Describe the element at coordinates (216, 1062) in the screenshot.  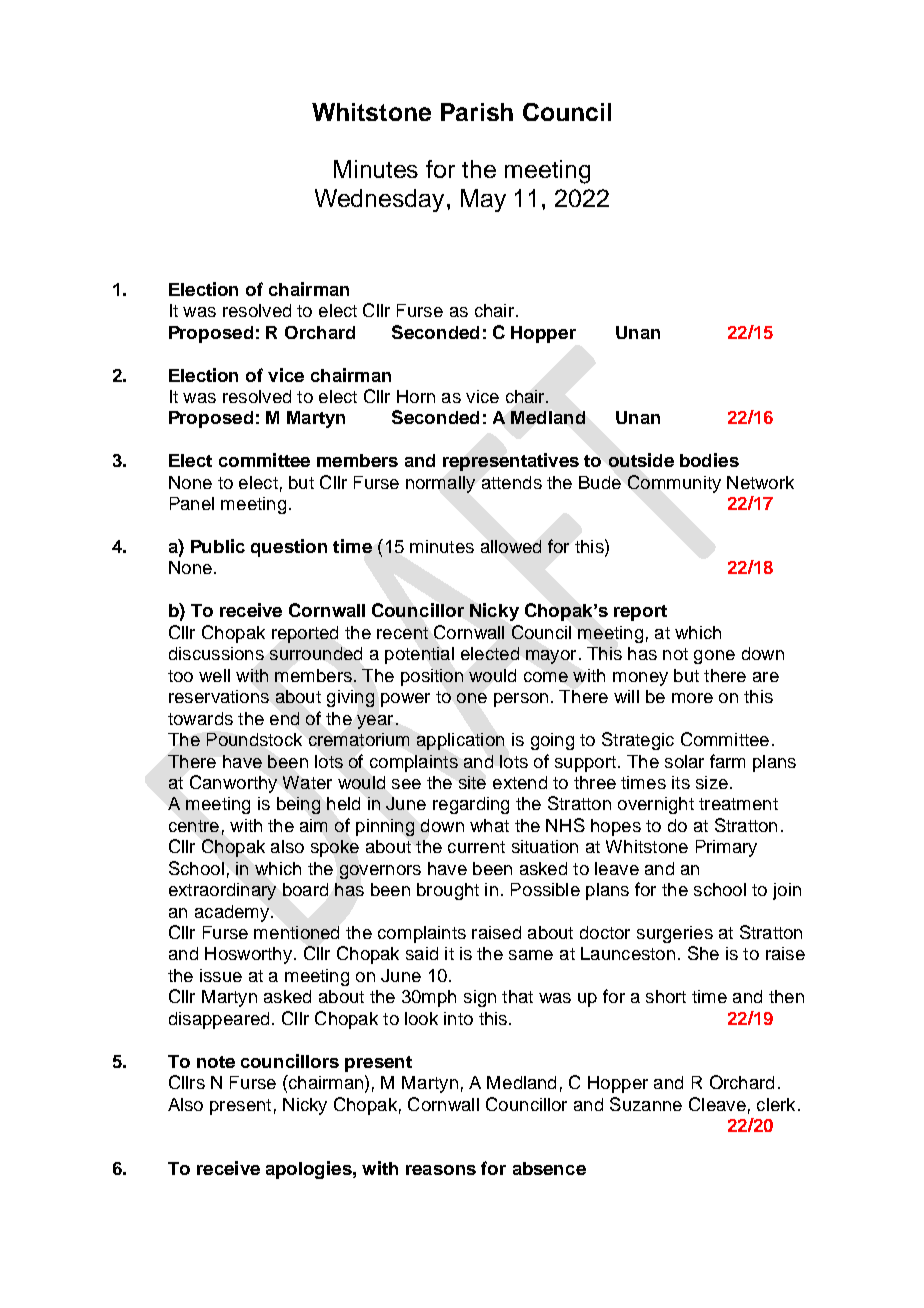
I see `note` at that location.
